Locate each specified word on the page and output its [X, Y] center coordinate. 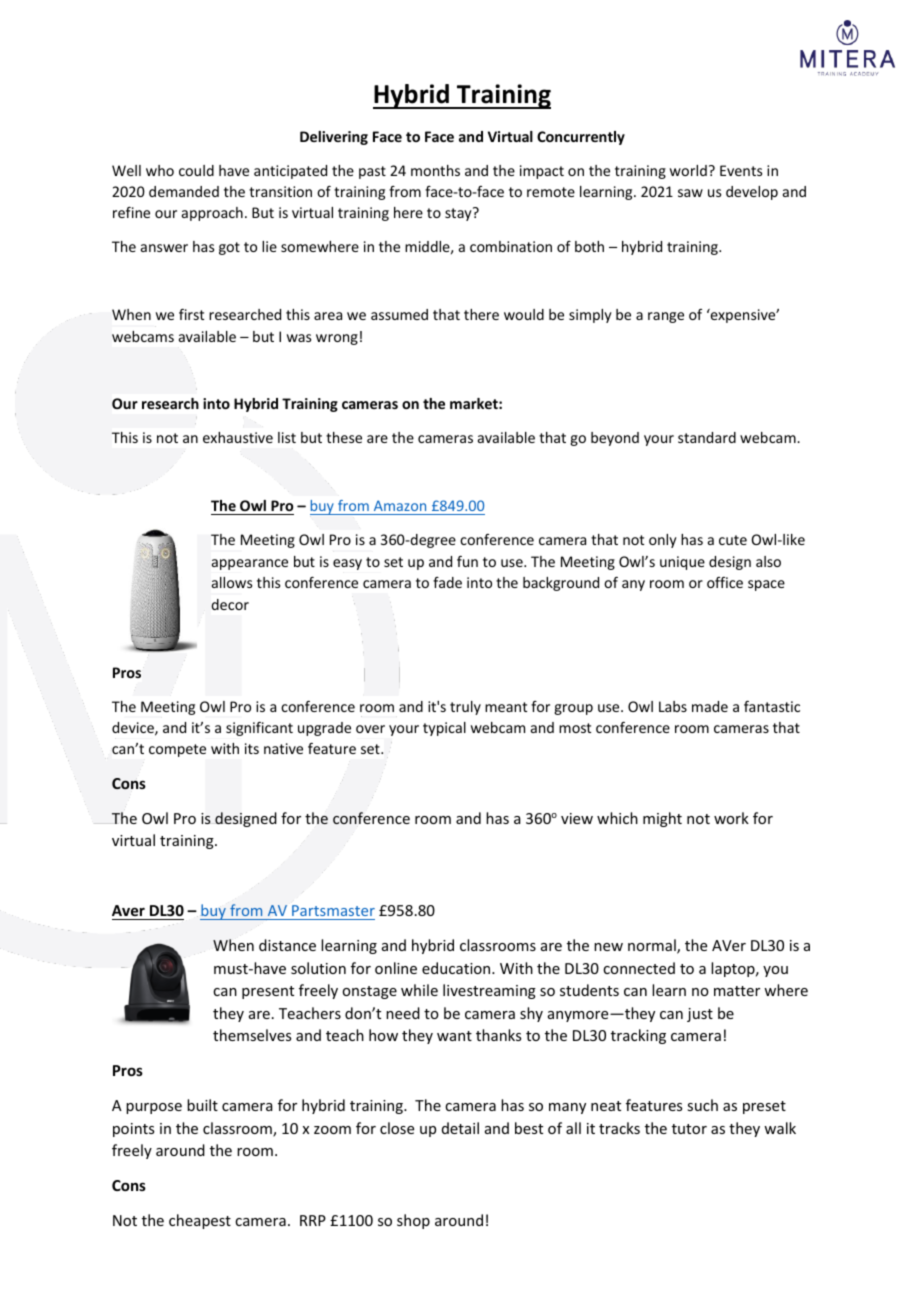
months [435, 170]
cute [733, 540]
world [688, 170]
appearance [250, 564]
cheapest [200, 1221]
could [196, 170]
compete [177, 750]
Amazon [400, 505]
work [731, 818]
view [577, 818]
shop [413, 1221]
